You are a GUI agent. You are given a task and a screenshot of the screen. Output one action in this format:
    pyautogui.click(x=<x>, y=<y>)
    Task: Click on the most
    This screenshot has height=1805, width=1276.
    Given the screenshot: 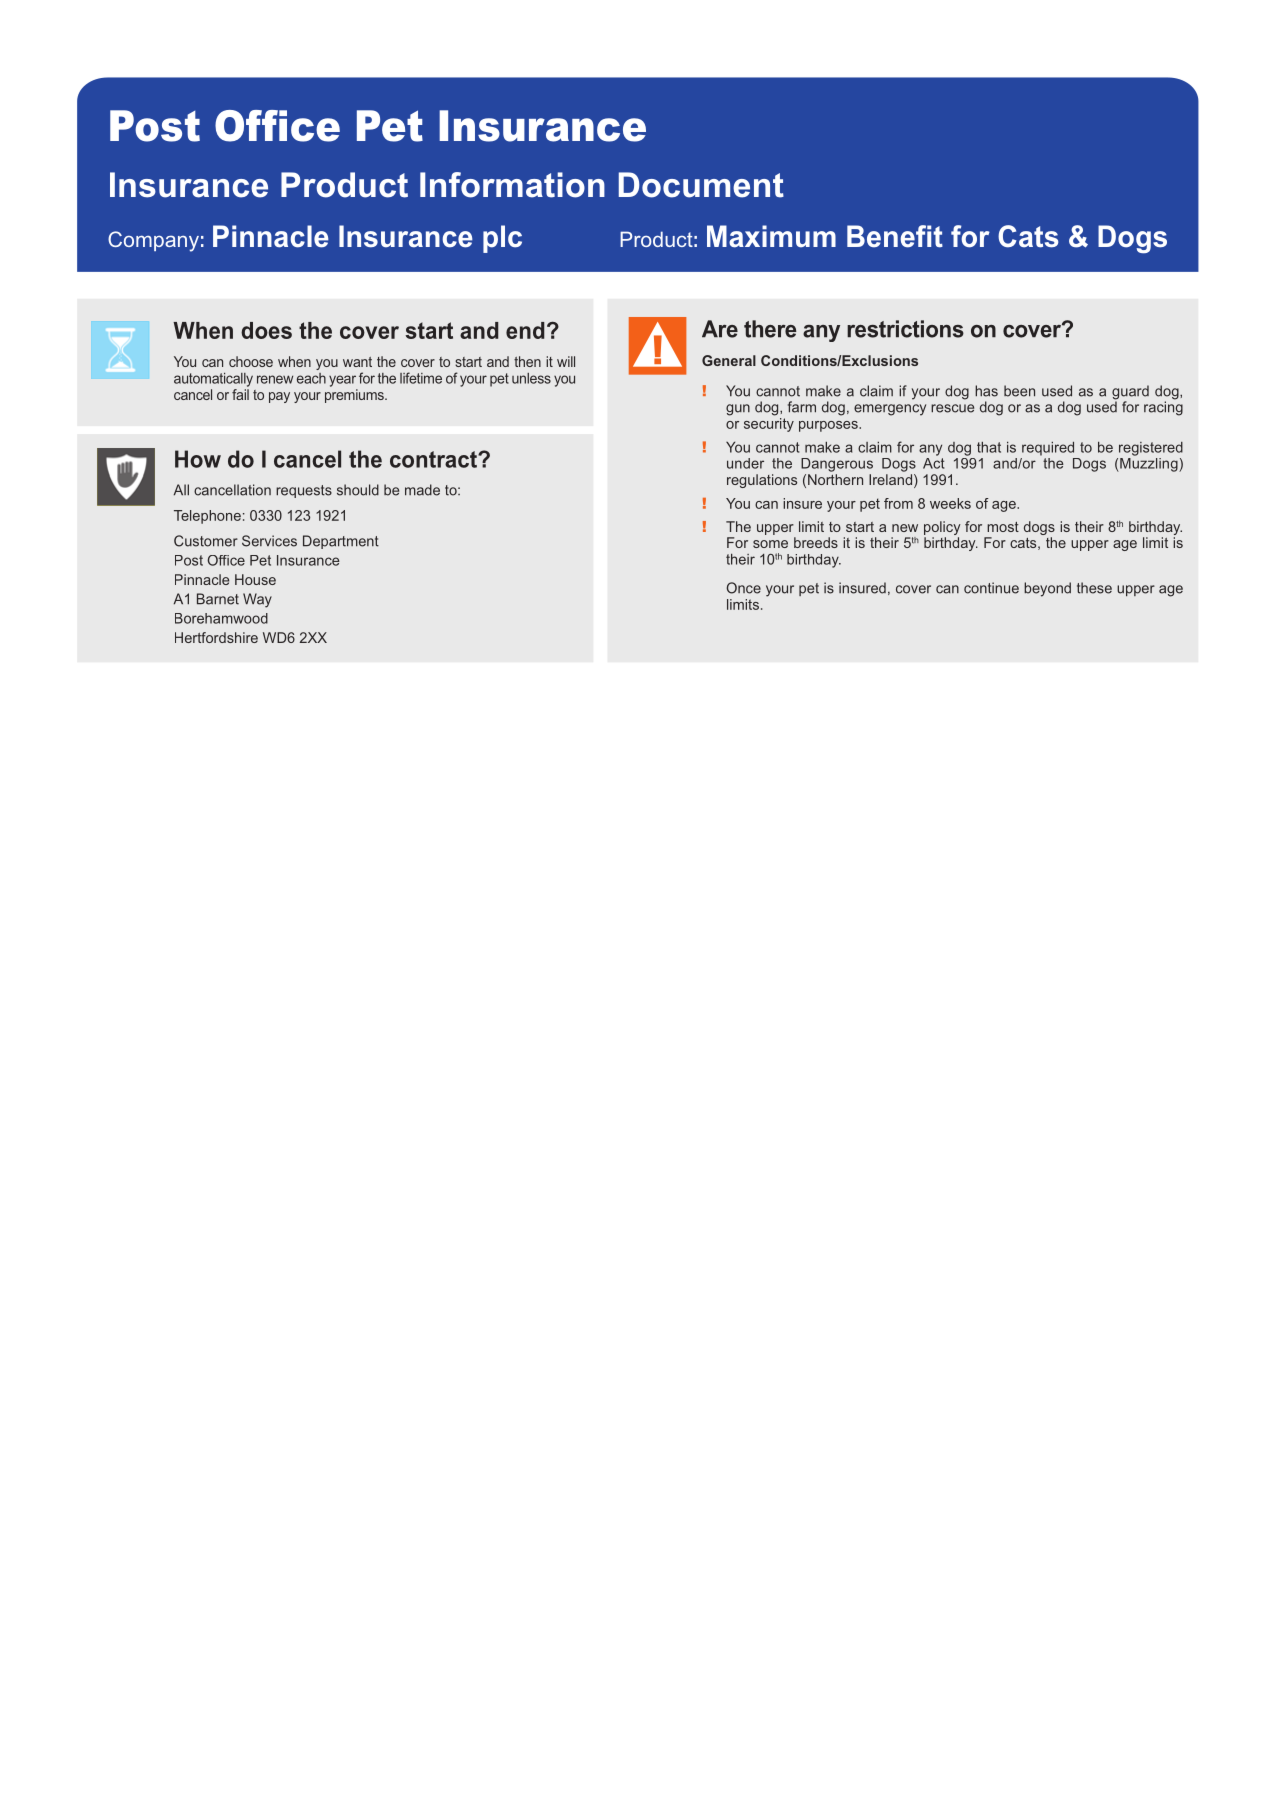 What is the action you would take?
    pyautogui.click(x=1003, y=527)
